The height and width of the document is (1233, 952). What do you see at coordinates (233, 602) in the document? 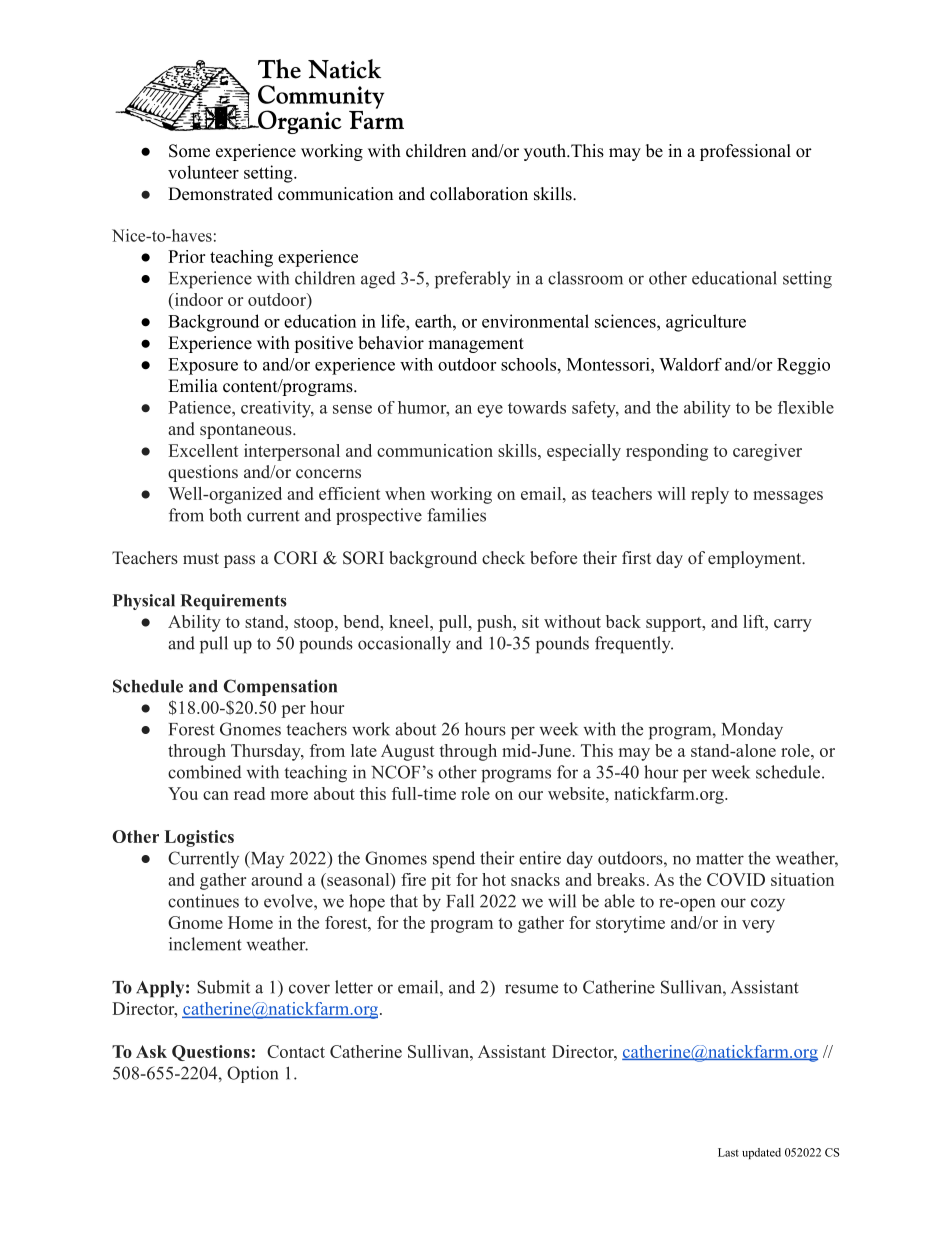
I see `Requirements` at bounding box center [233, 602].
